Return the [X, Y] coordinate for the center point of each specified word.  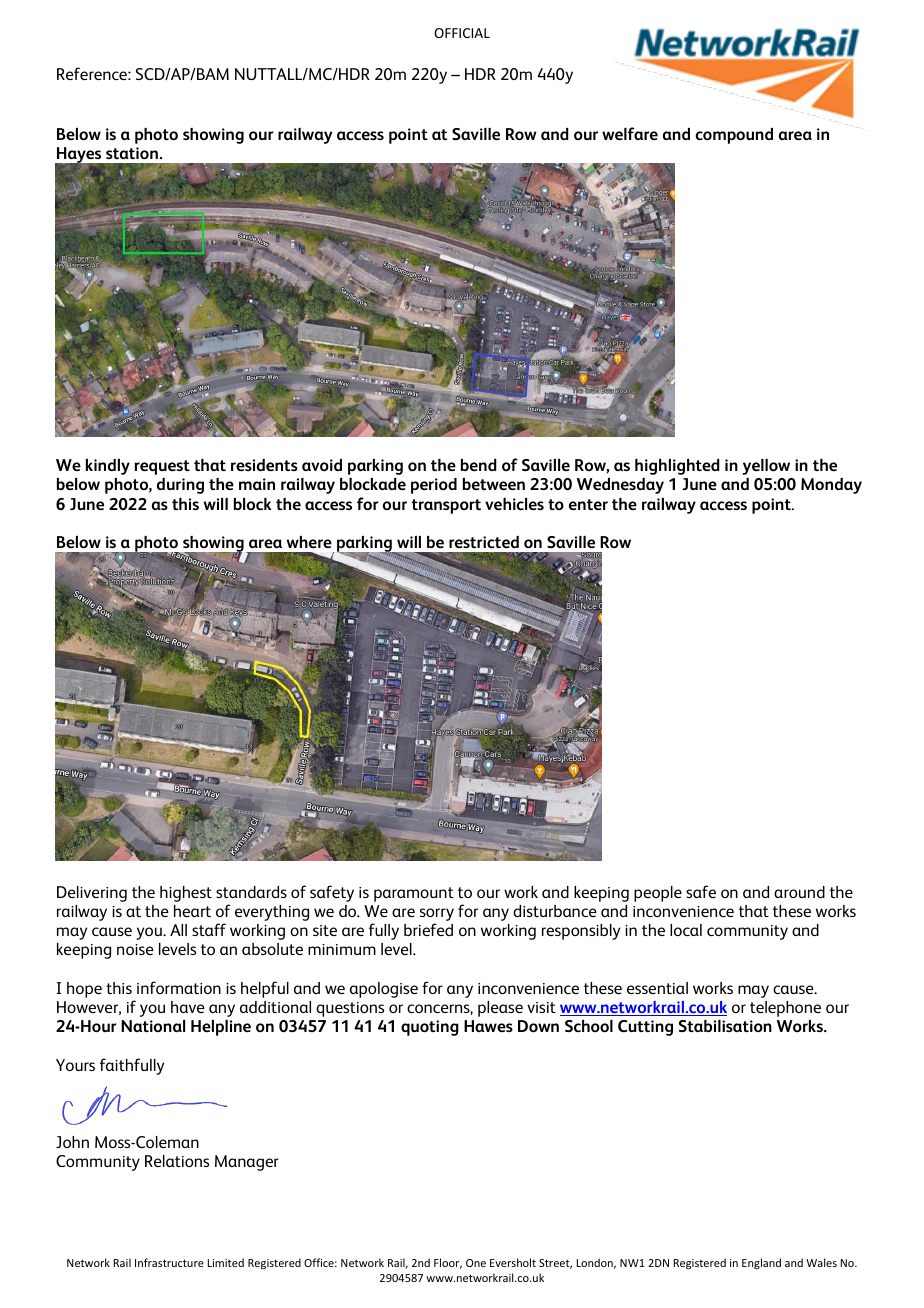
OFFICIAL [462, 33]
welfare [630, 133]
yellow [766, 467]
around [799, 892]
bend [479, 464]
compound [734, 135]
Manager [247, 1163]
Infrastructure [169, 1262]
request [162, 467]
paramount [414, 894]
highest [186, 894]
